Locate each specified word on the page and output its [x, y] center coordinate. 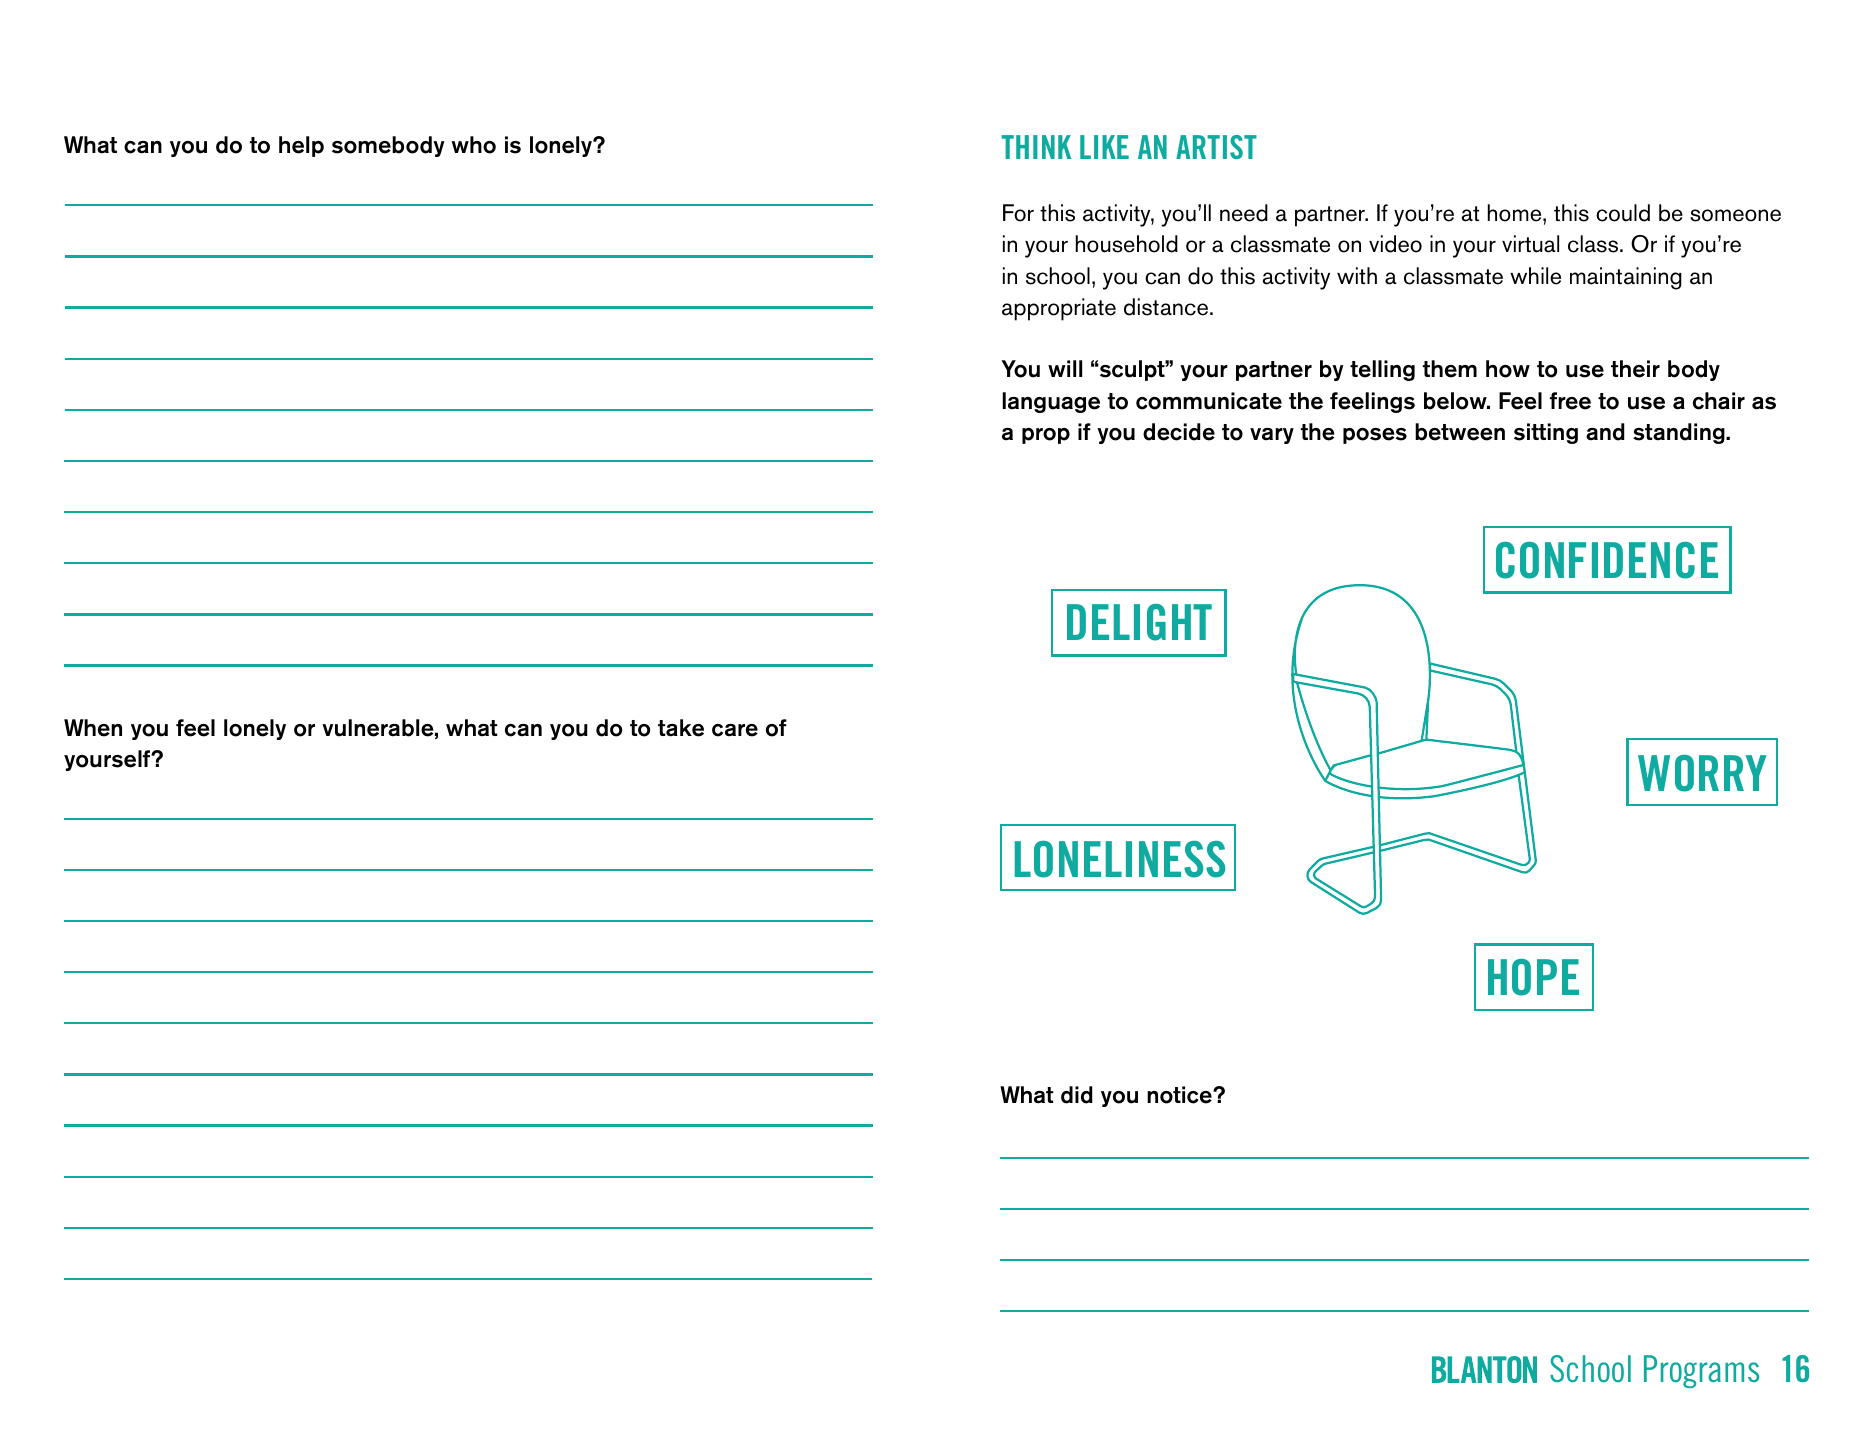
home [1516, 213]
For [1018, 213]
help [301, 146]
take [681, 728]
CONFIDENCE [1607, 560]
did [1077, 1095]
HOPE [1533, 977]
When [93, 728]
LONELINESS [1120, 859]
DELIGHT [1139, 622]
